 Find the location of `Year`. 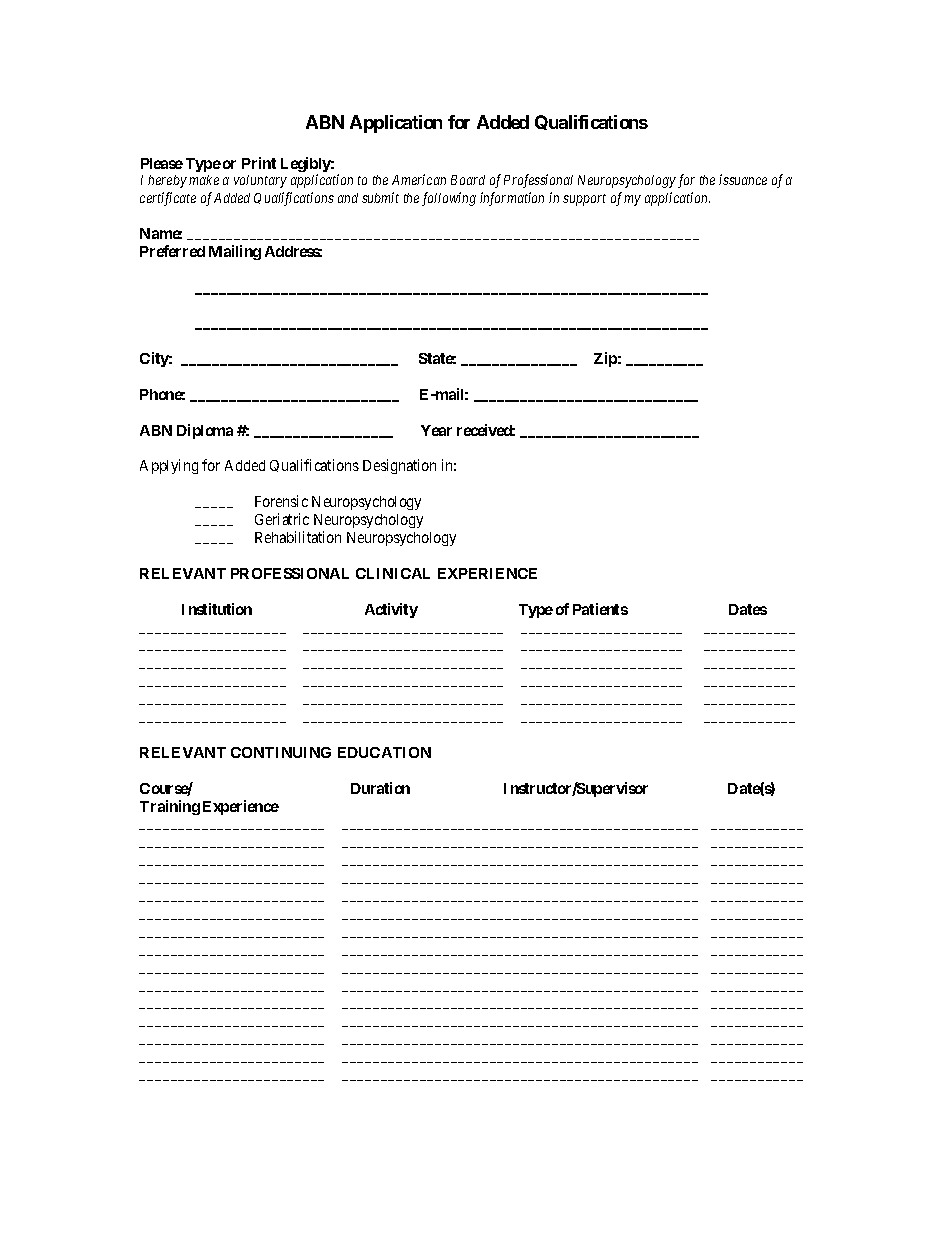

Year is located at coordinates (436, 430).
